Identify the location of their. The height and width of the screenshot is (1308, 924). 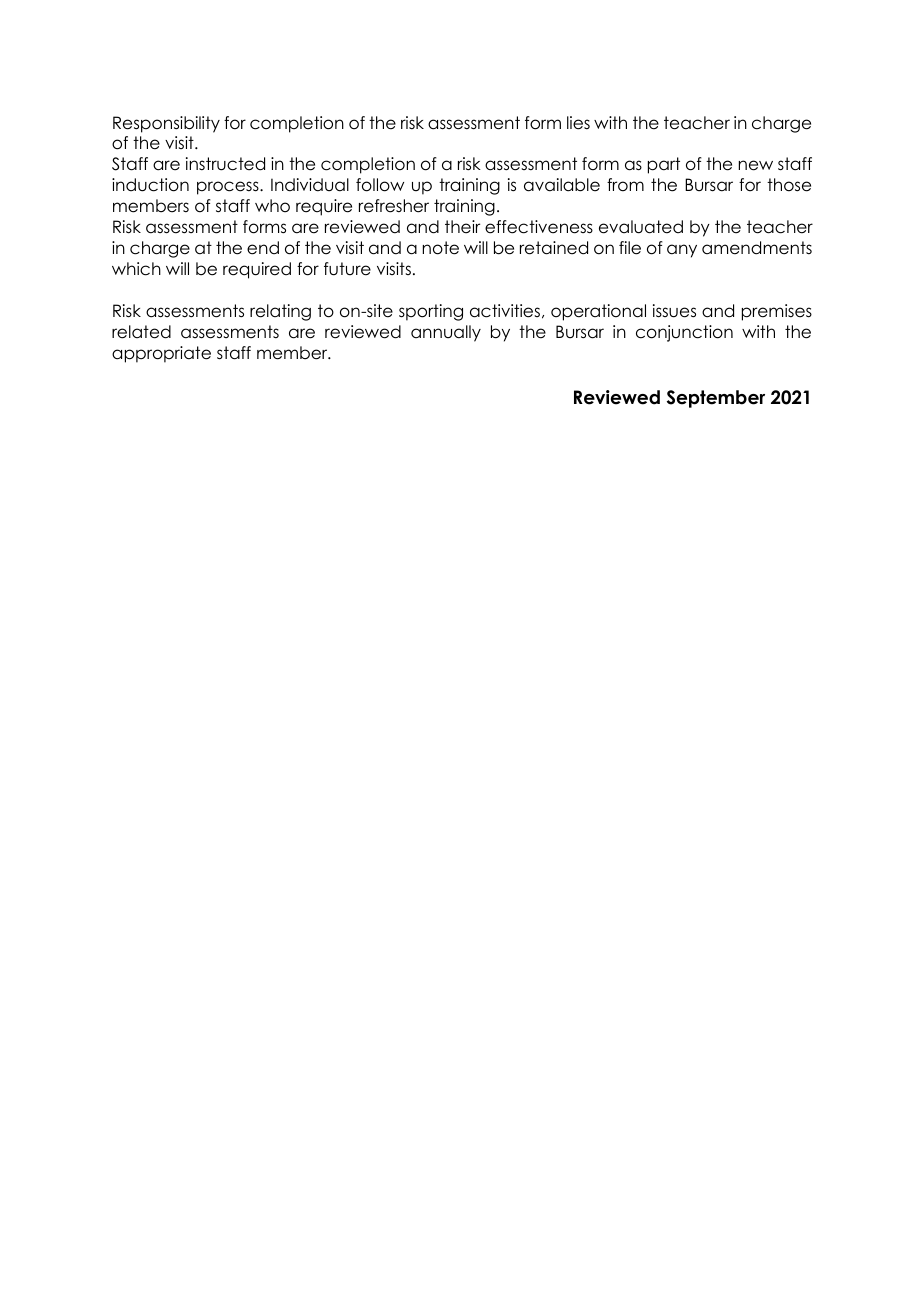
(462, 227).
